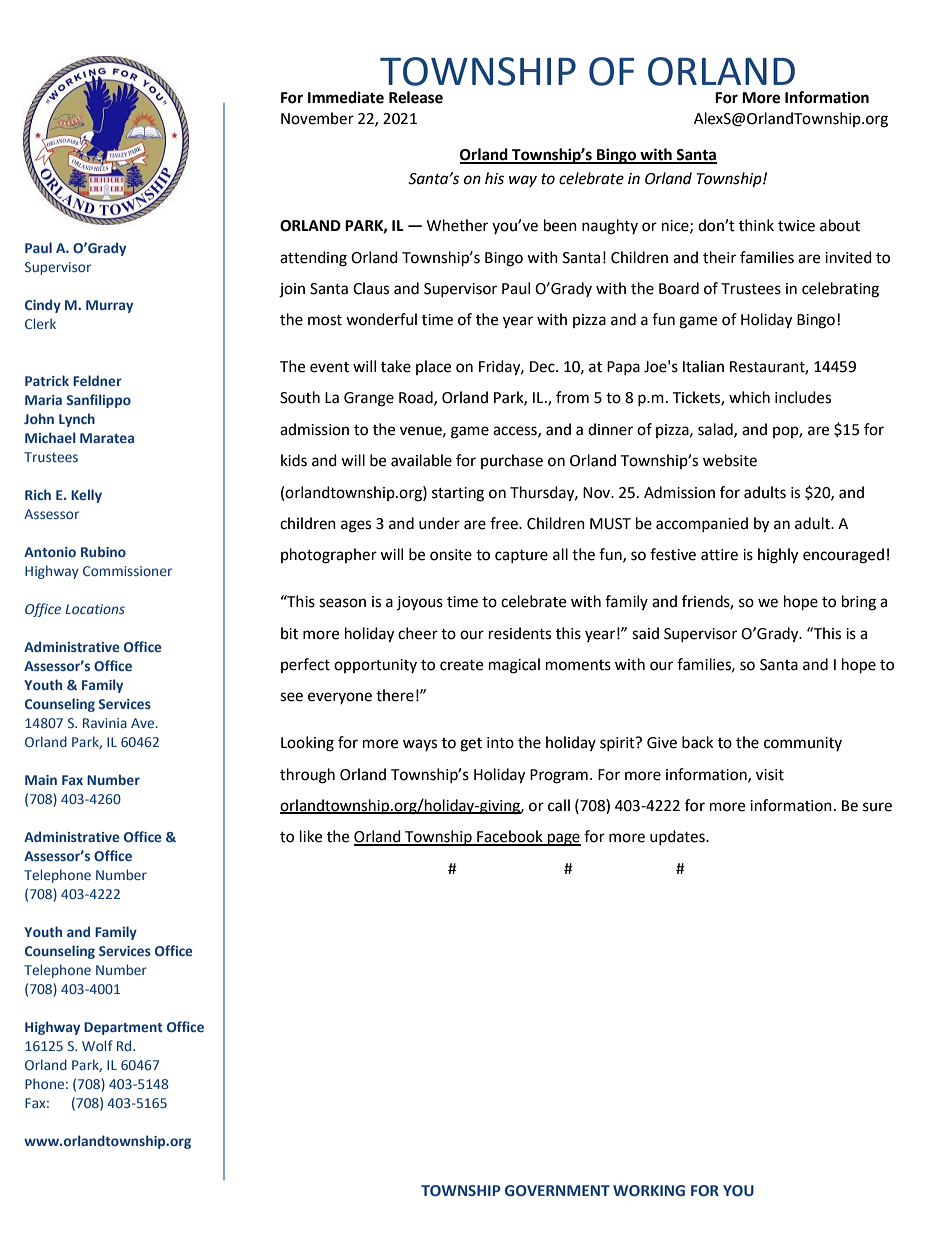 This screenshot has width=952, height=1233. Describe the element at coordinates (317, 118) in the screenshot. I see `November` at that location.
